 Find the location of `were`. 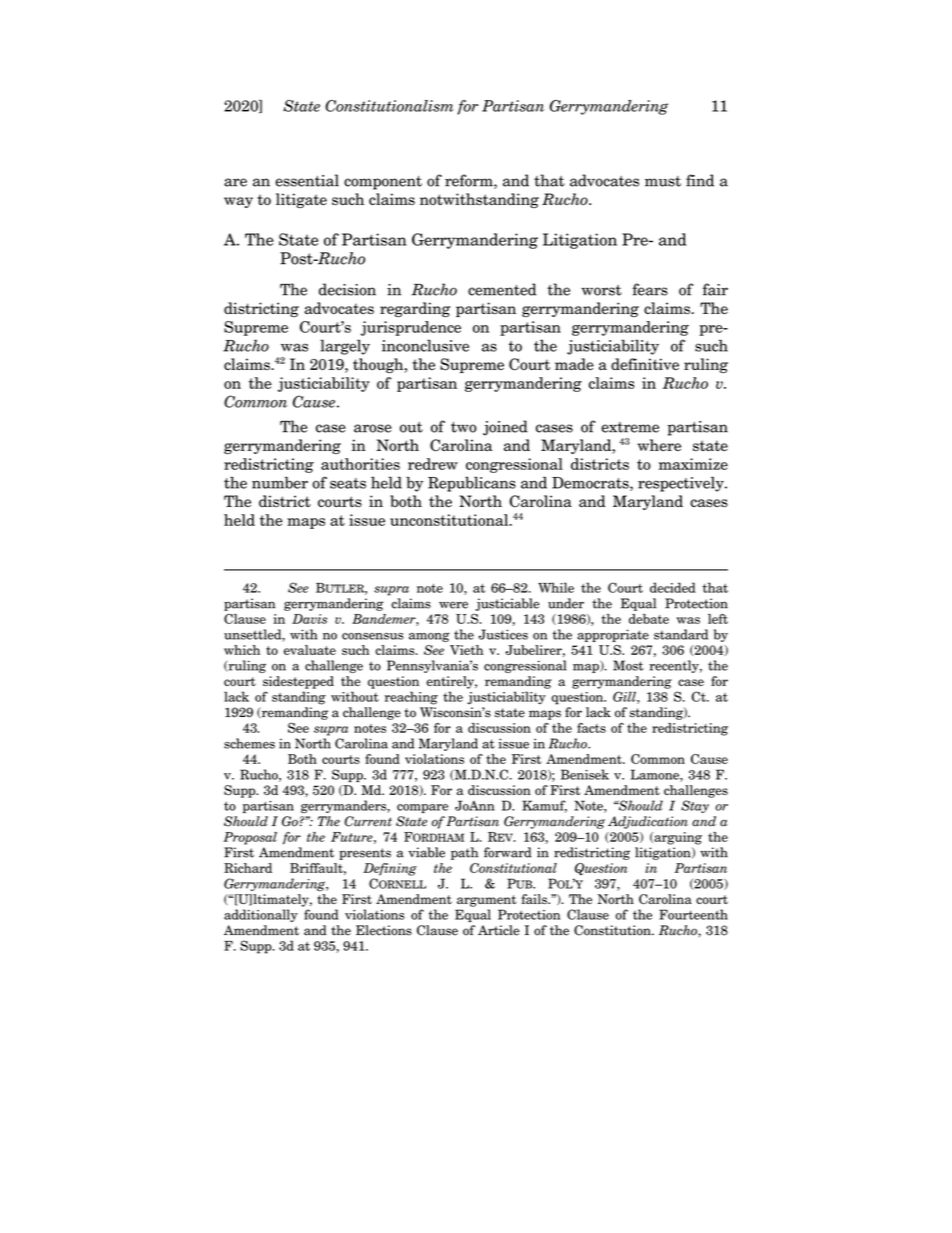

were is located at coordinates (453, 605).
